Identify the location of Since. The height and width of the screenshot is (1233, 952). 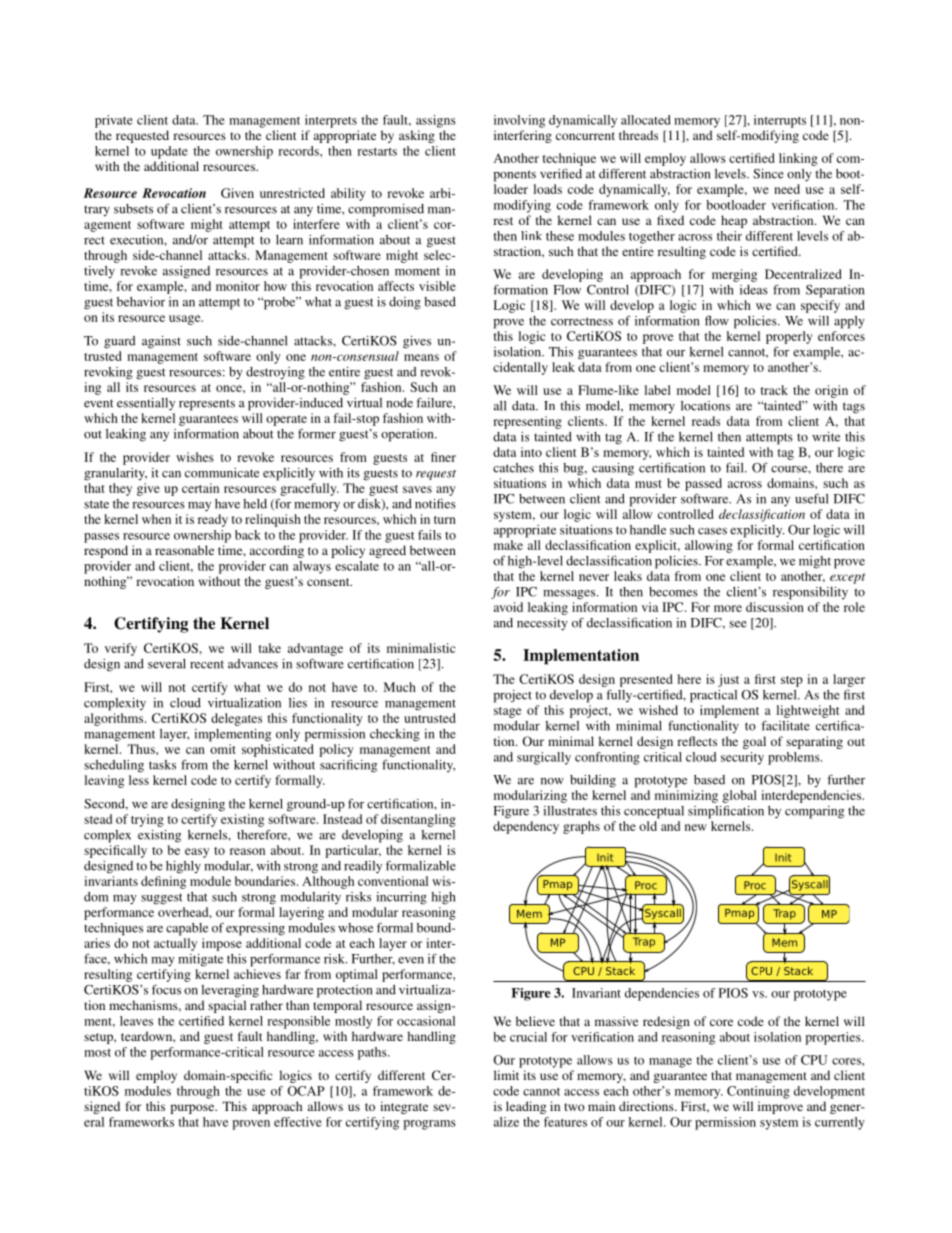
(768, 174).
